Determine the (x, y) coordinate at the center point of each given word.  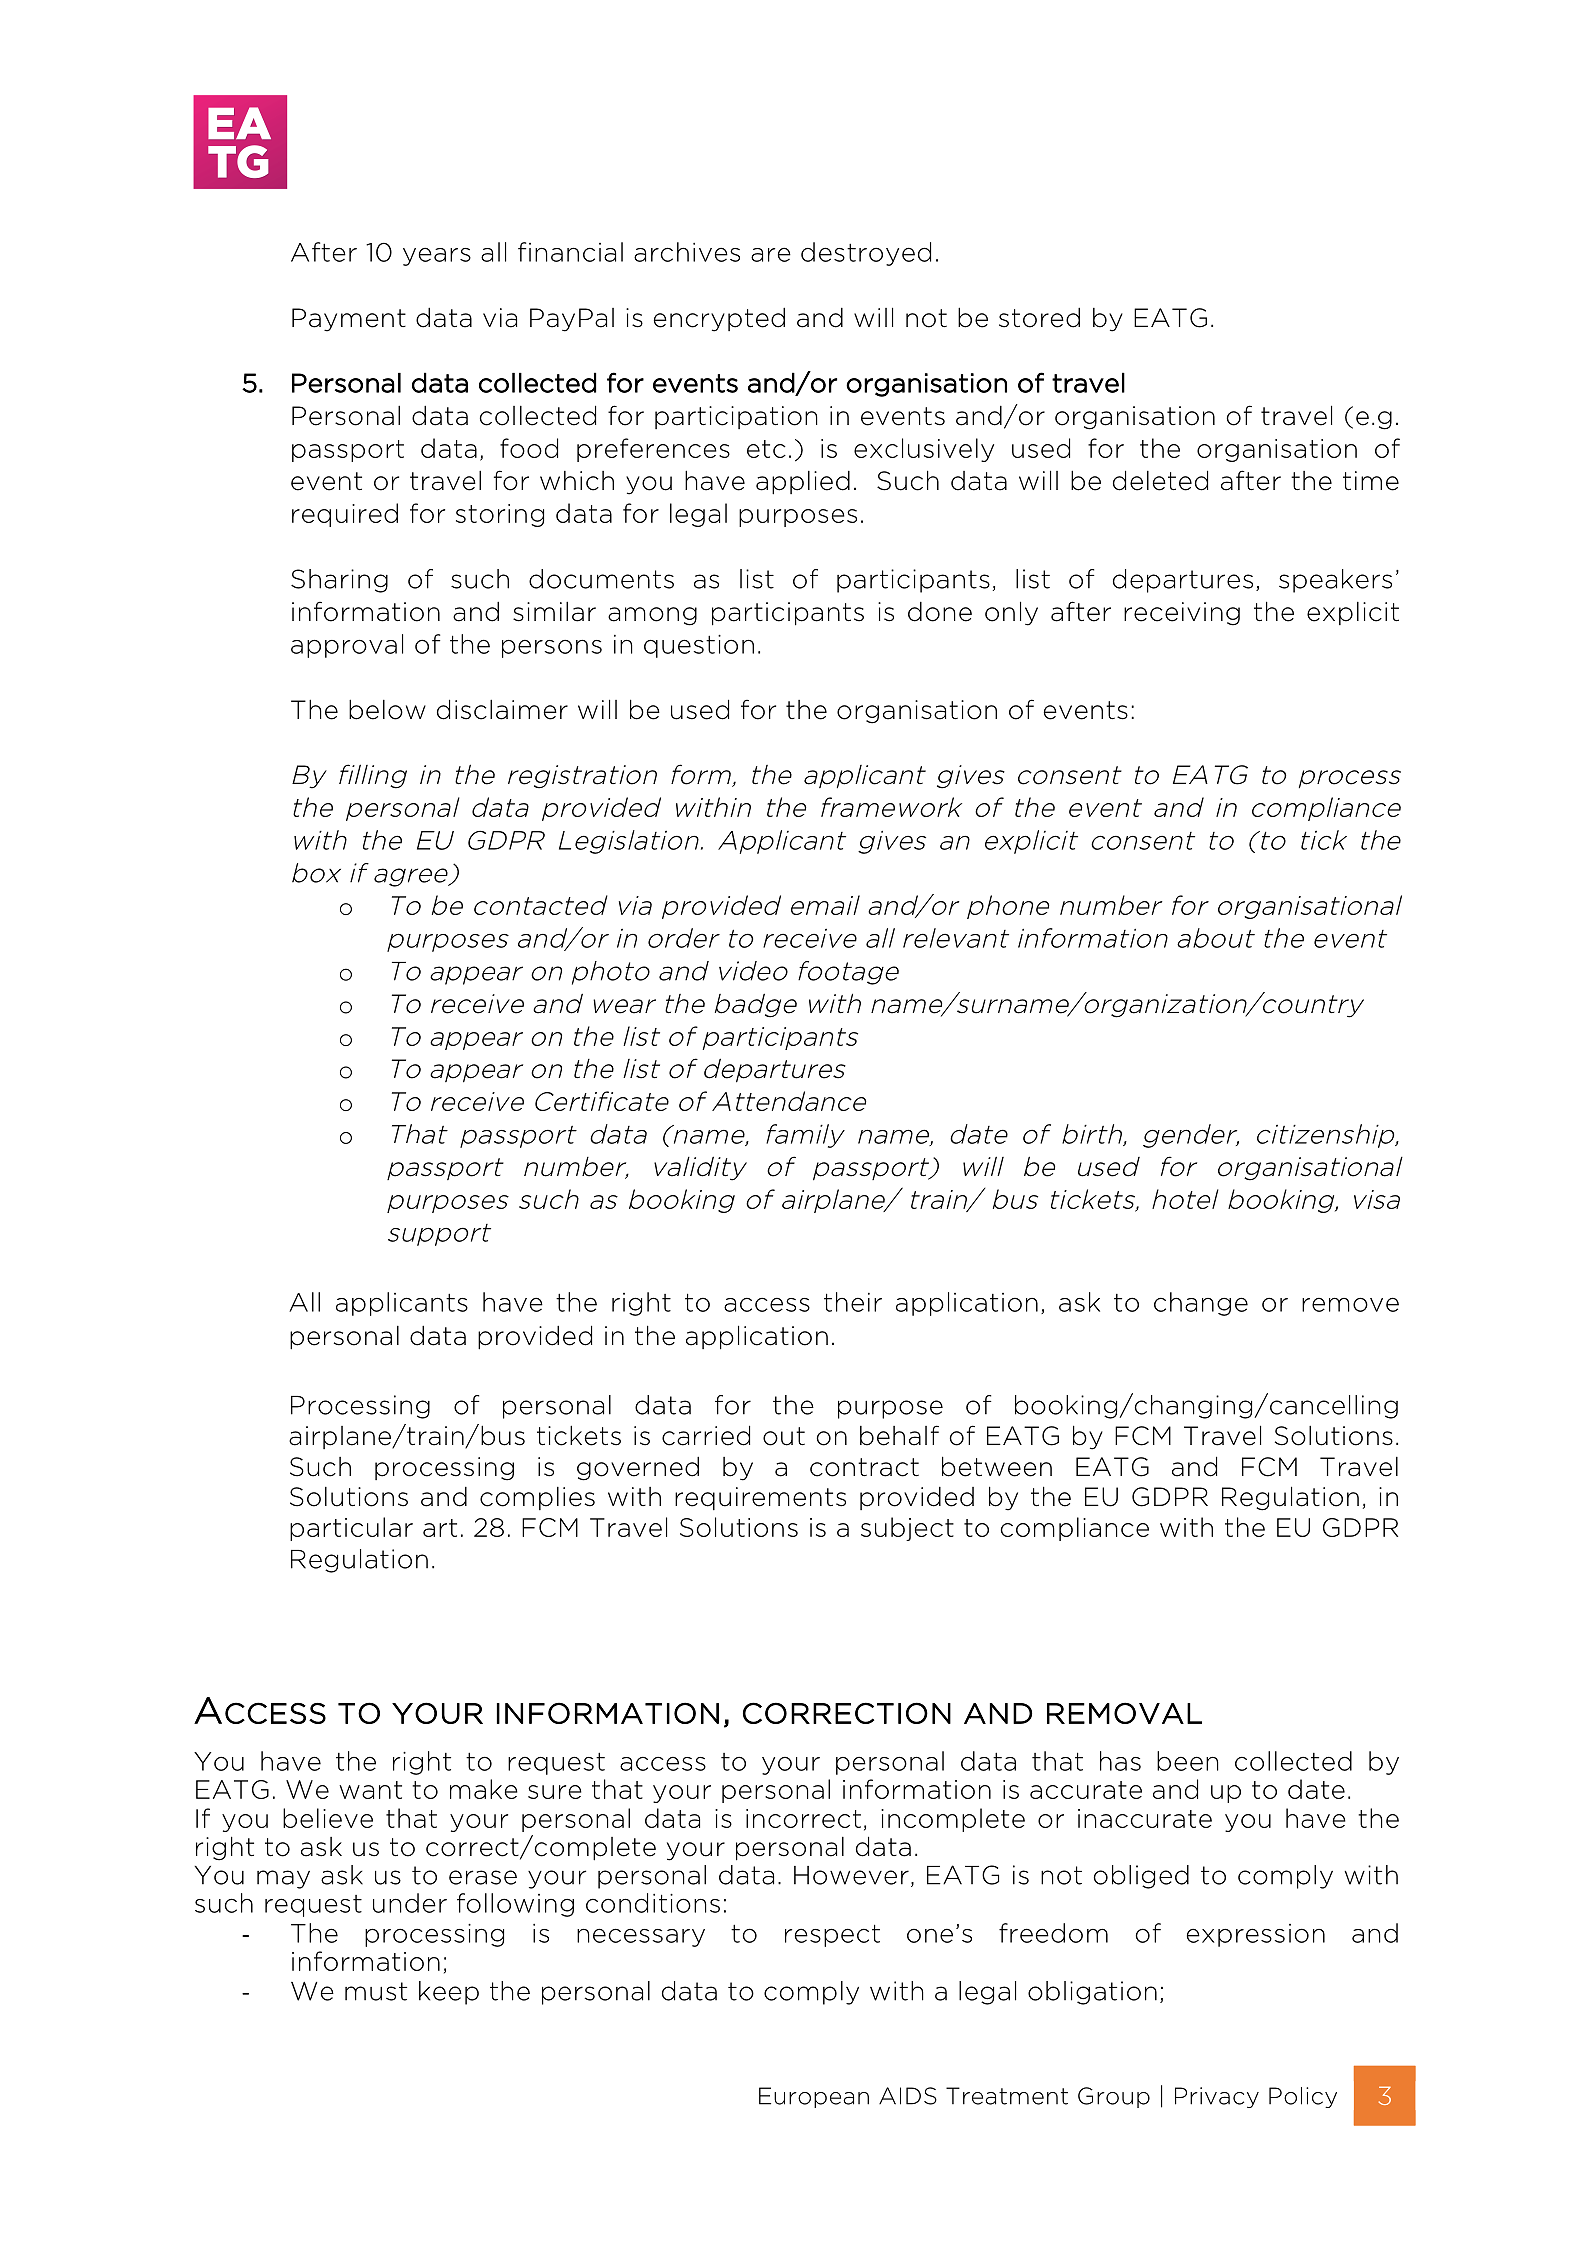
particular (351, 1529)
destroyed (866, 254)
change (1201, 1304)
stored (1039, 318)
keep (449, 1993)
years (437, 256)
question (699, 646)
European (814, 2097)
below (387, 709)
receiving (1182, 614)
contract (864, 1467)
